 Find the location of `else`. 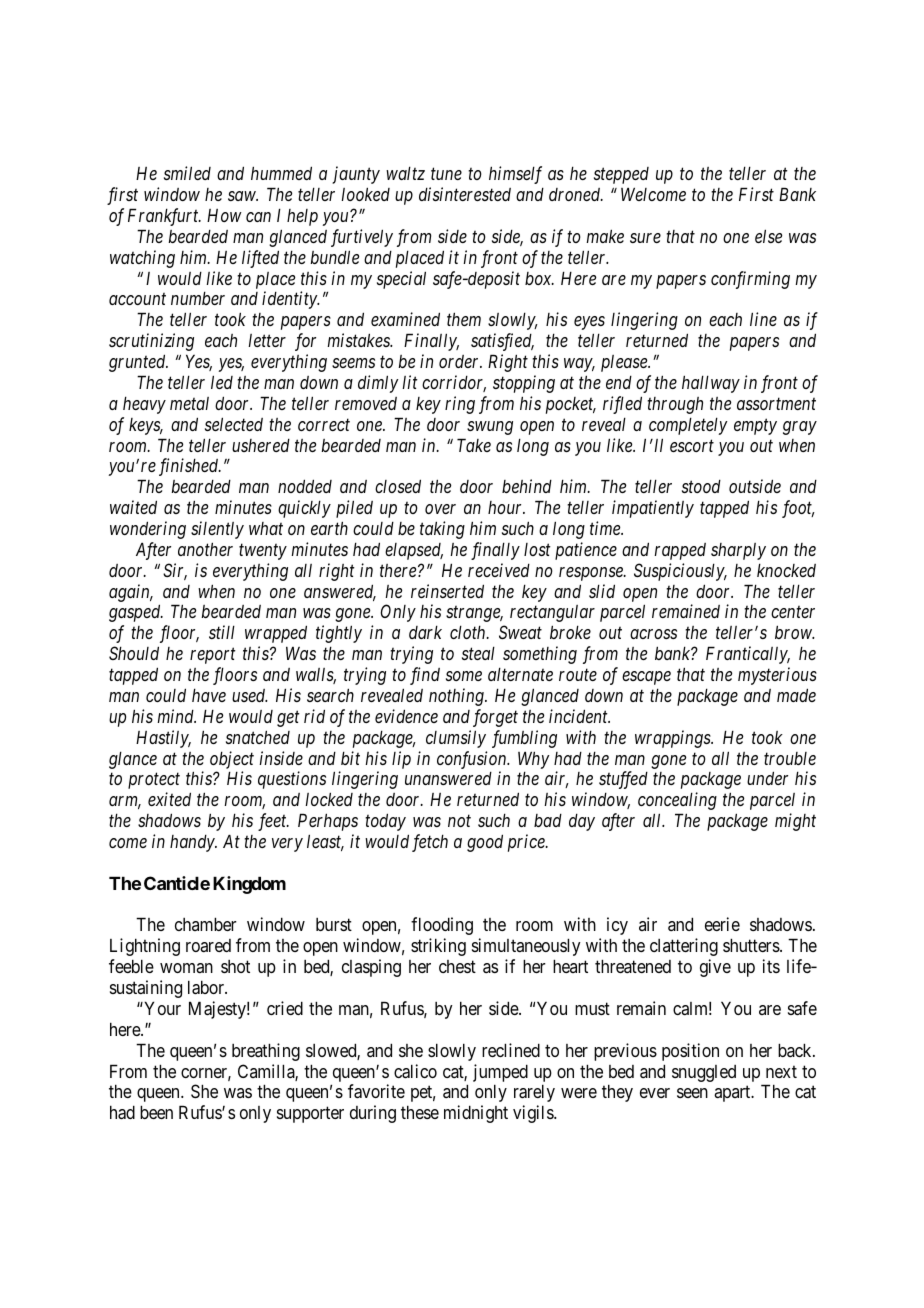

else is located at coordinates (768, 236).
